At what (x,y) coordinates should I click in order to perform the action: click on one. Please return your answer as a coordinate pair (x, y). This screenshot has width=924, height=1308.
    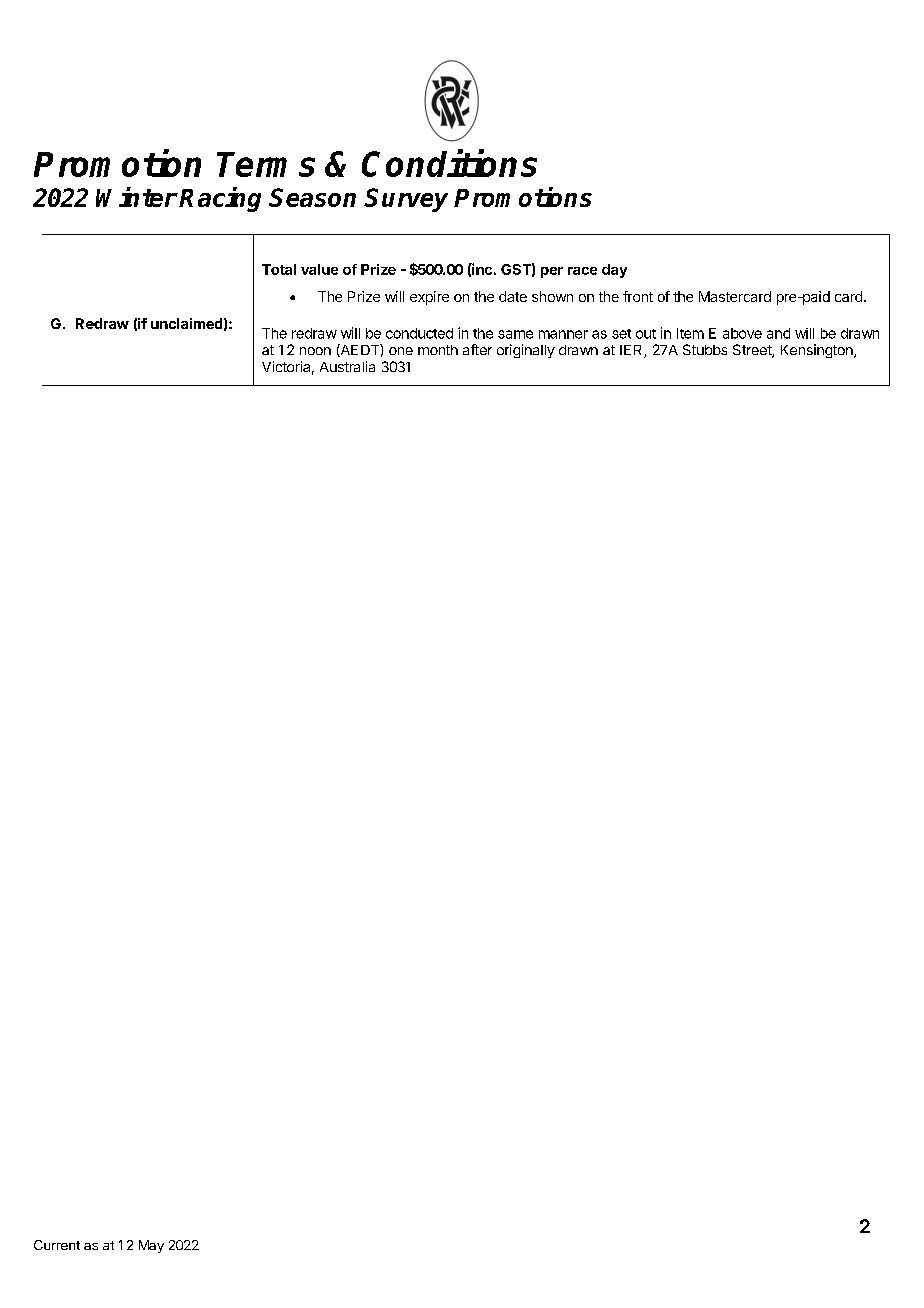
    Looking at the image, I should click on (401, 351).
